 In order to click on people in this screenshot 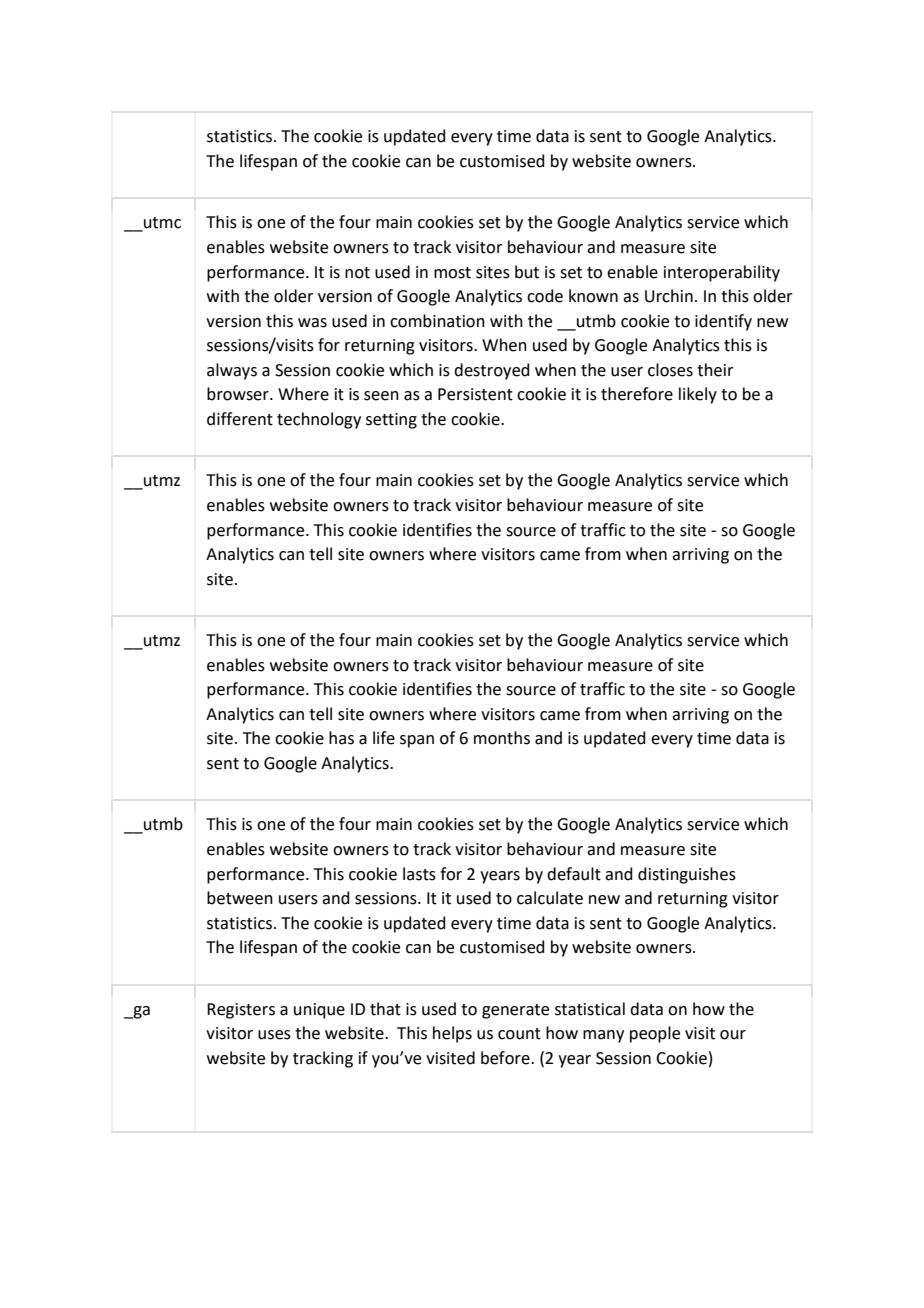, I will do `click(655, 1034)`.
